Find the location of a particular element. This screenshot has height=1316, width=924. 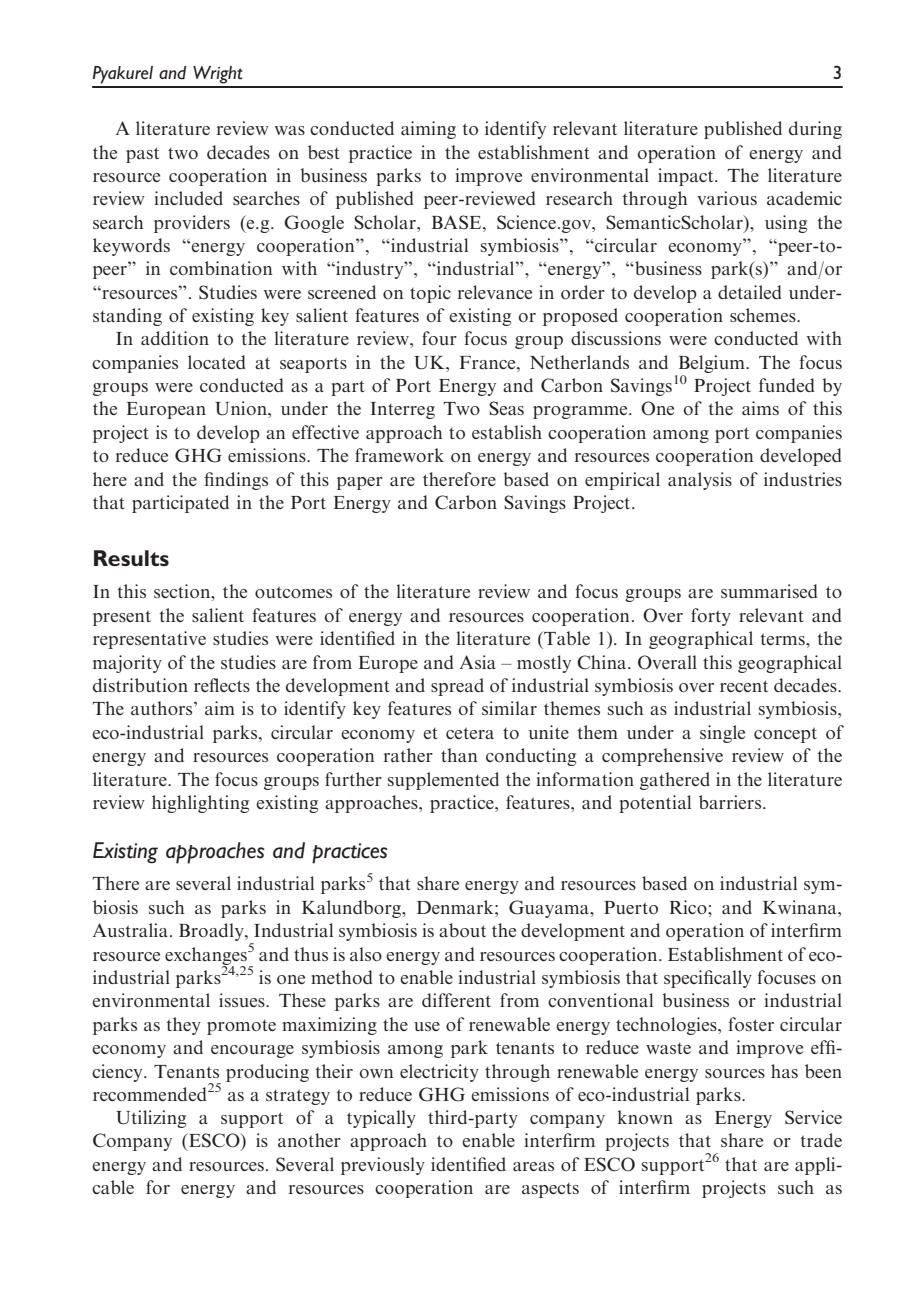

France is located at coordinates (489, 362).
